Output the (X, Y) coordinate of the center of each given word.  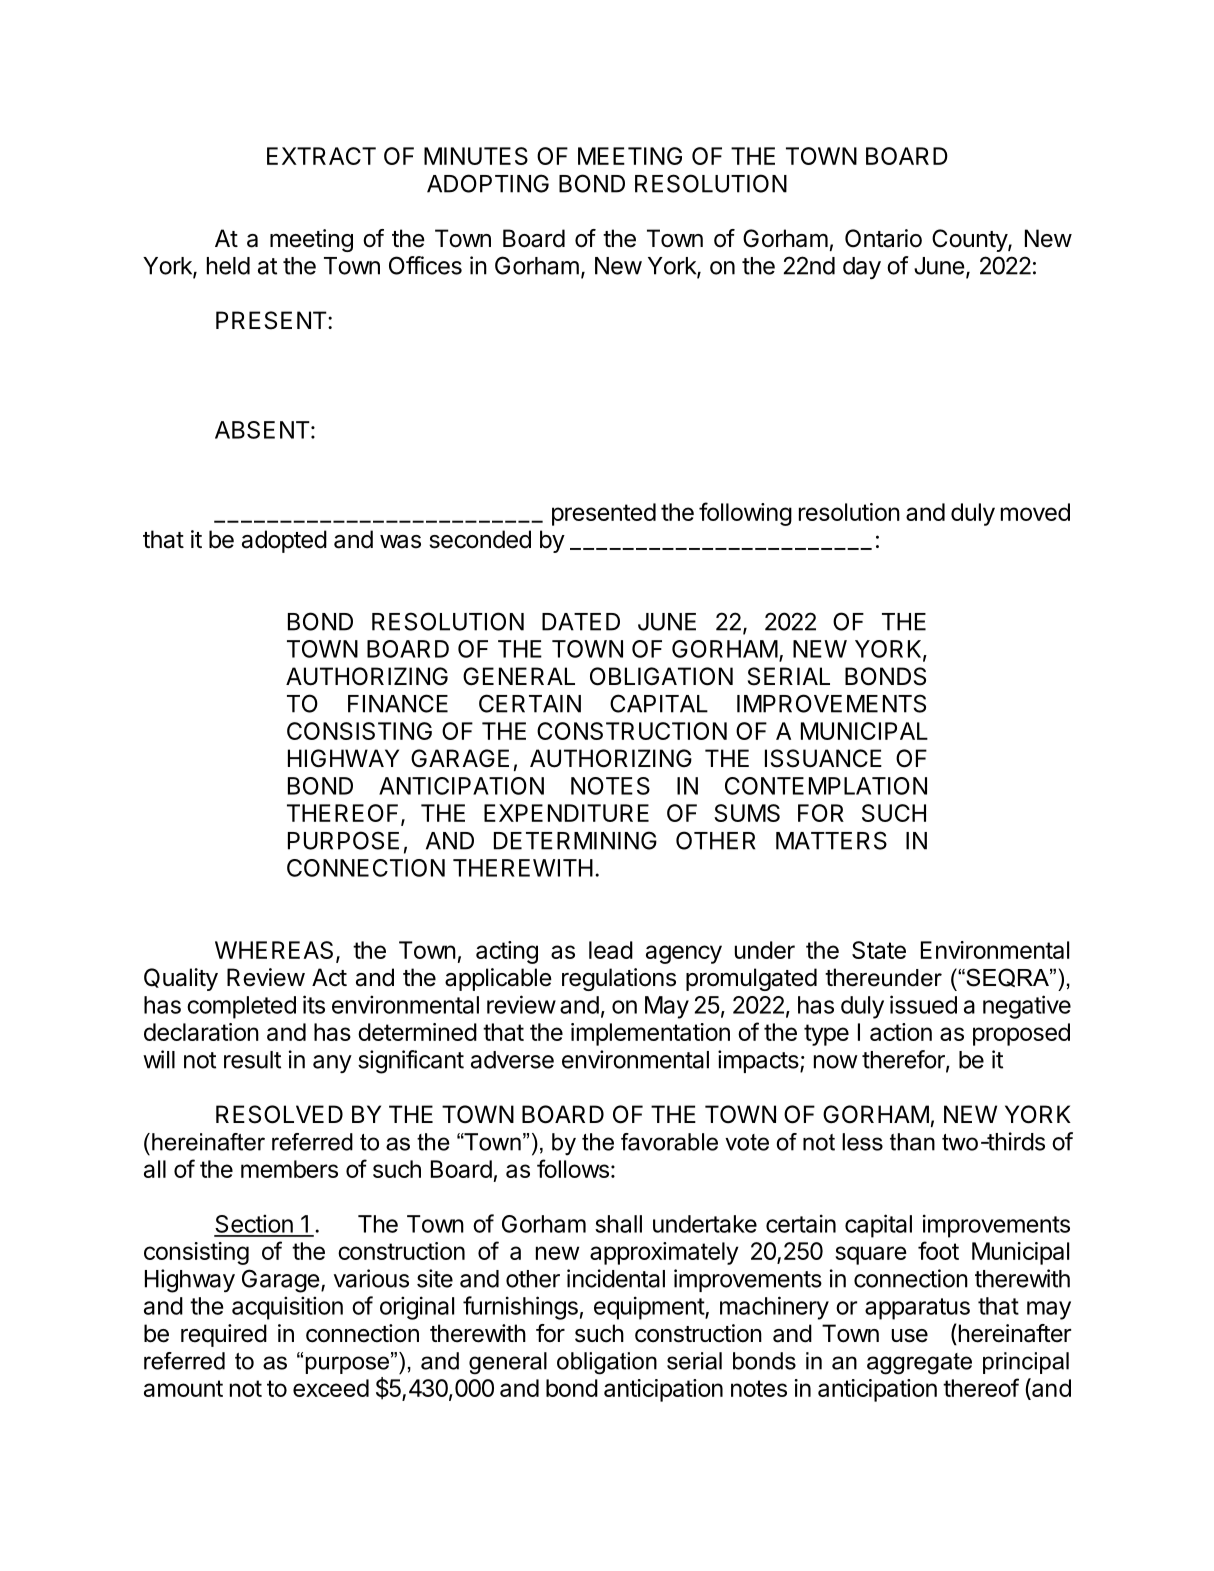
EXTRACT (321, 156)
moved (1035, 512)
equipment (650, 1308)
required (224, 1335)
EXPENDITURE (566, 813)
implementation (650, 1034)
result (252, 1060)
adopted (284, 541)
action (901, 1032)
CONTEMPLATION (826, 786)
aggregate (919, 1364)
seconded (480, 539)
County (970, 240)
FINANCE (398, 703)
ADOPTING (488, 183)
